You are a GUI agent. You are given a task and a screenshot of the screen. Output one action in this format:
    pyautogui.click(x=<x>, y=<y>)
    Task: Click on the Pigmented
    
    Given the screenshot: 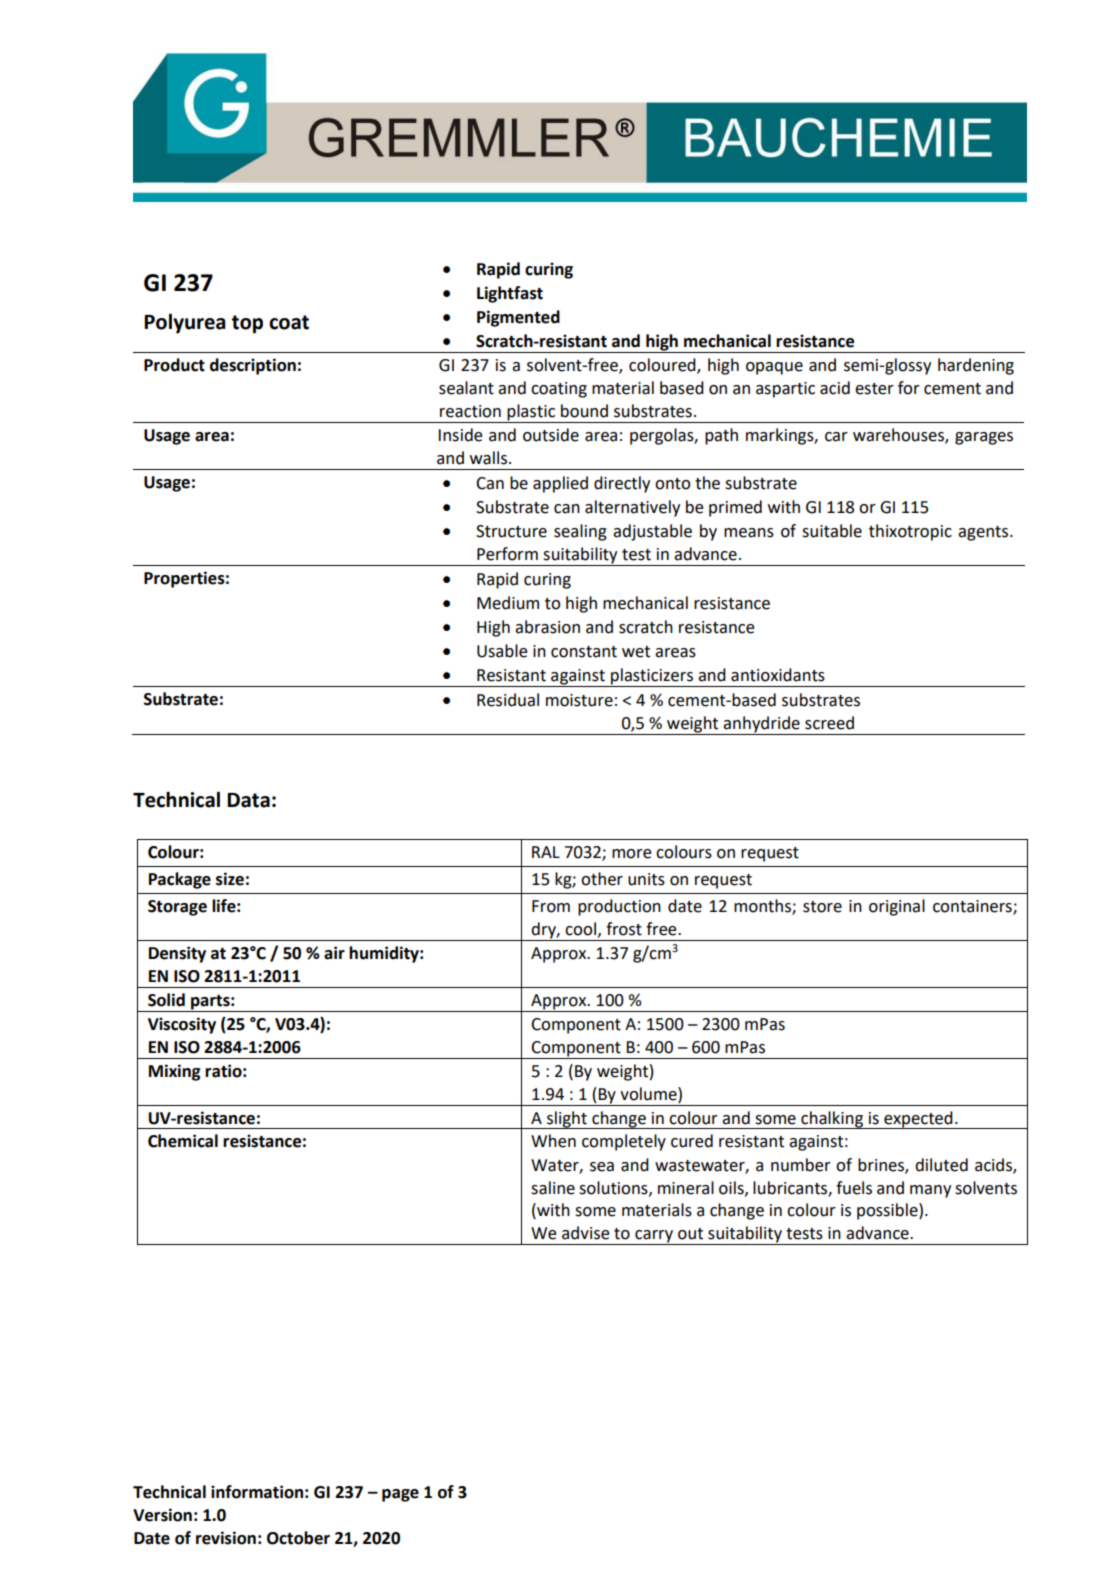 What is the action you would take?
    pyautogui.click(x=518, y=318)
